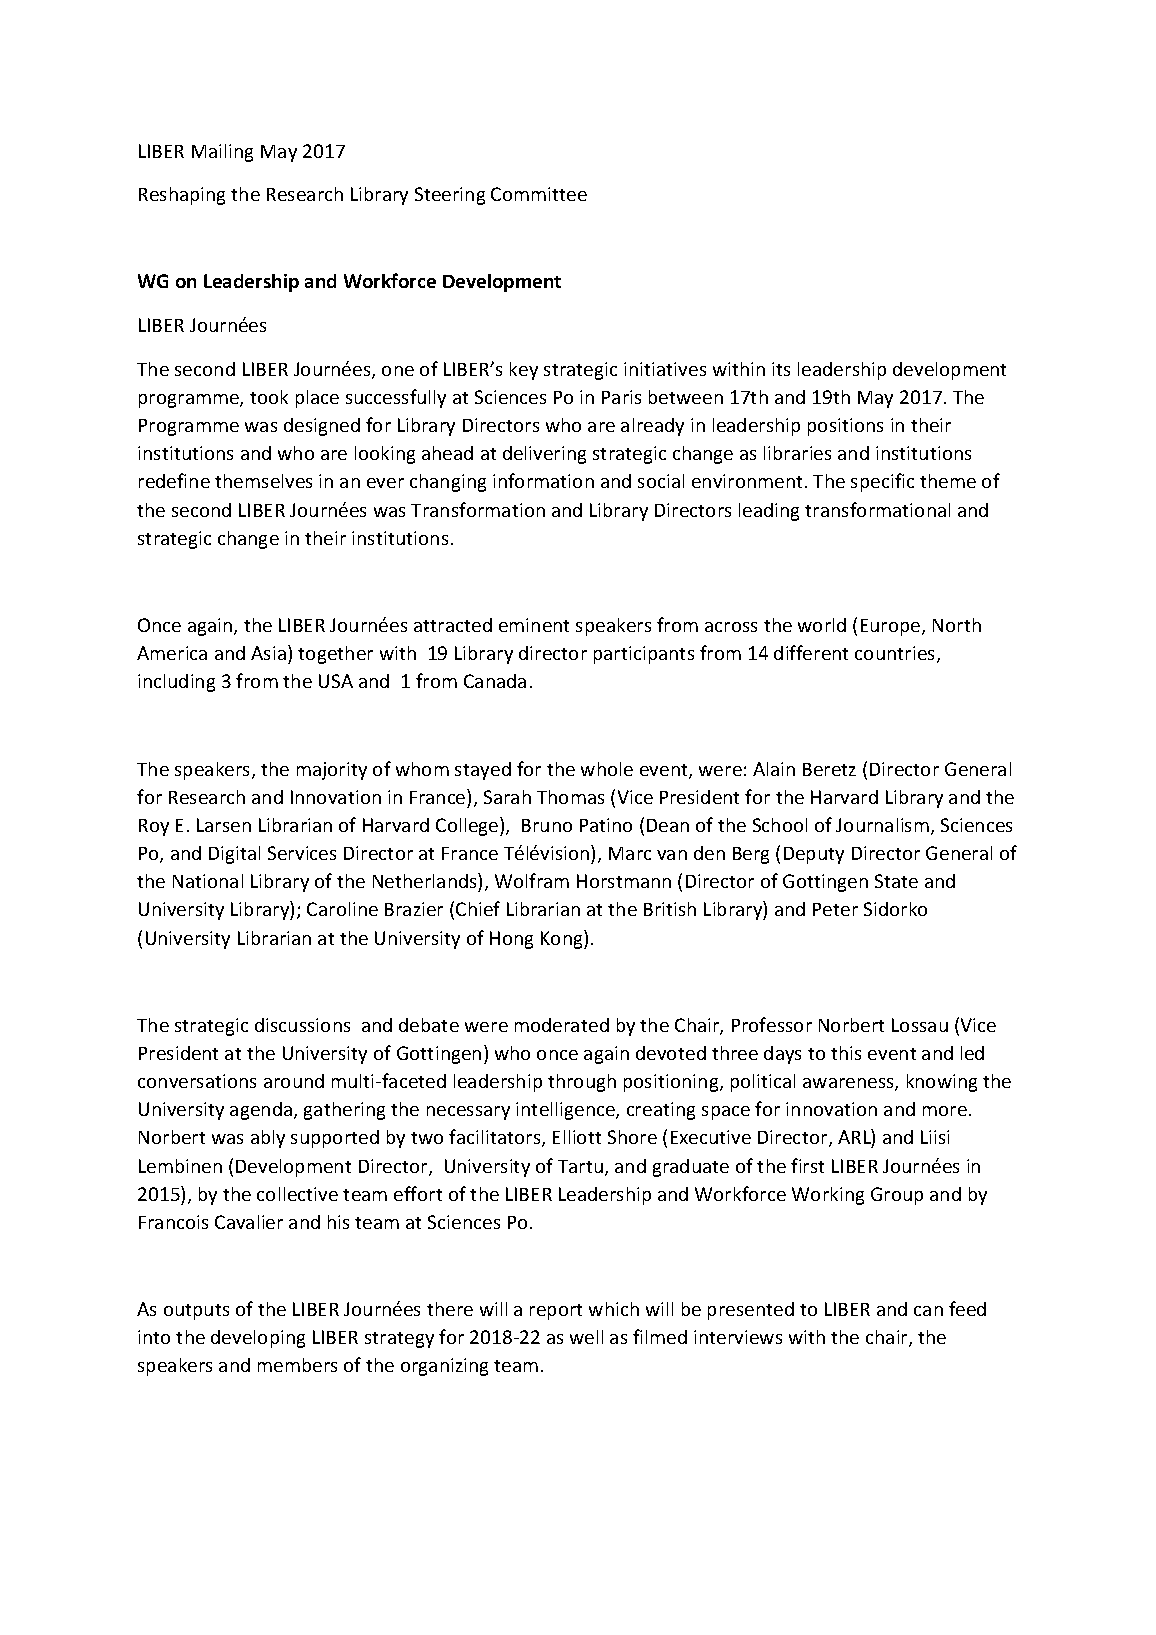 Image resolution: width=1156 pixels, height=1635 pixels. I want to click on Alain, so click(774, 769).
